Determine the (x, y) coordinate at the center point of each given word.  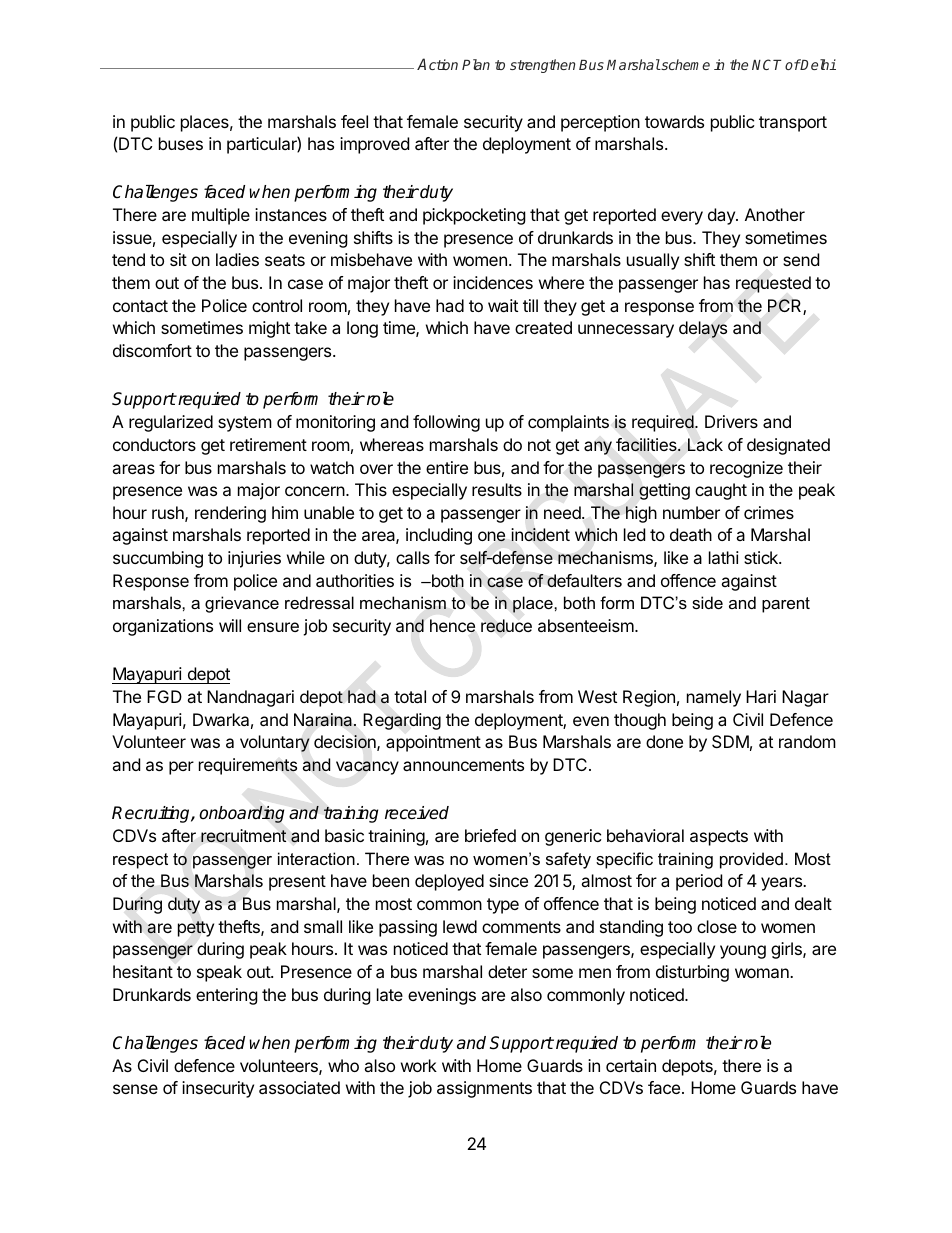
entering (227, 996)
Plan (476, 64)
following (446, 423)
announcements (463, 765)
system (245, 424)
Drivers (731, 421)
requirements (248, 766)
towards (674, 121)
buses (181, 143)
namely (714, 698)
